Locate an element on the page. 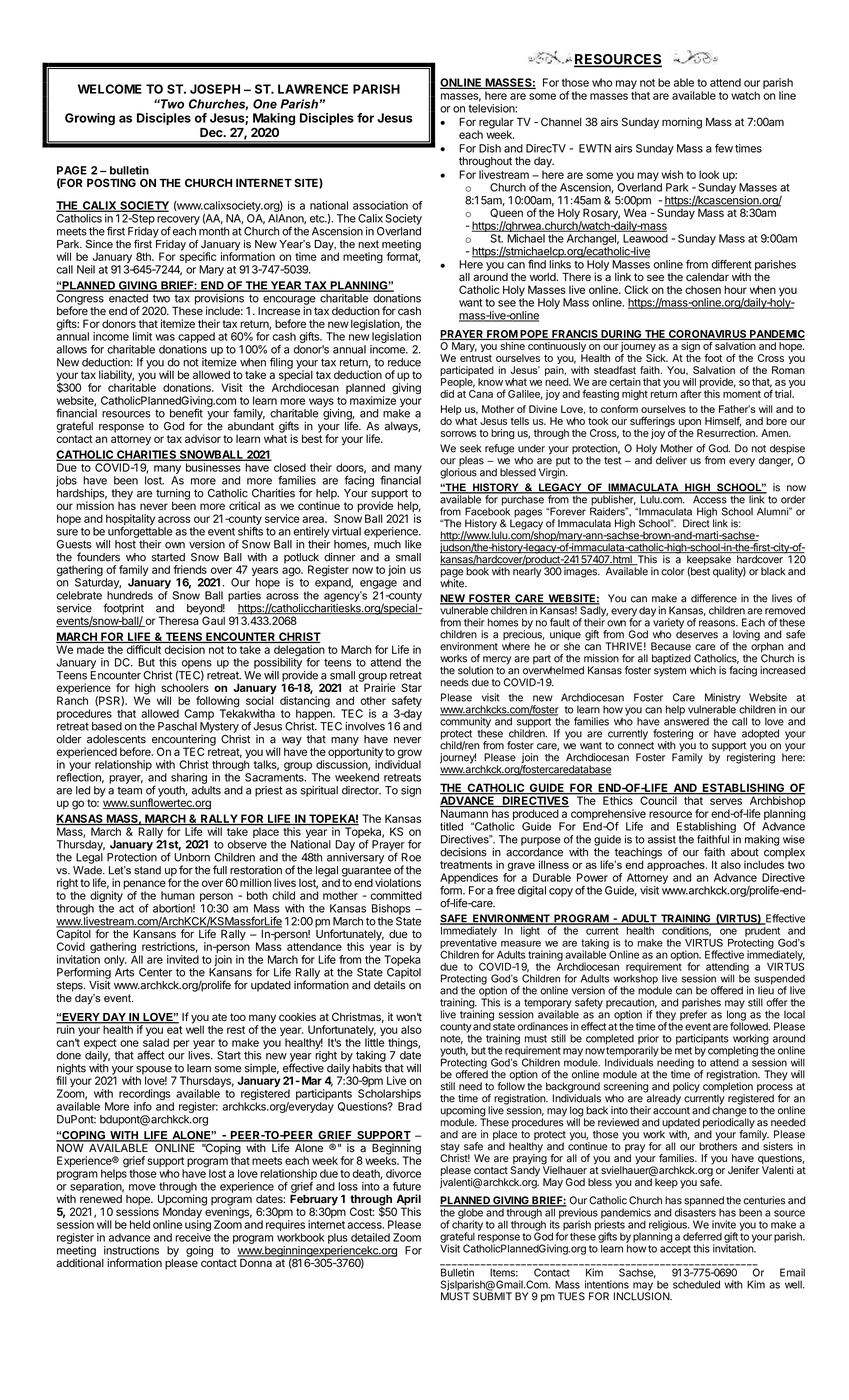 The width and height of the page is (849, 1400). WELCOME is located at coordinates (110, 89).
